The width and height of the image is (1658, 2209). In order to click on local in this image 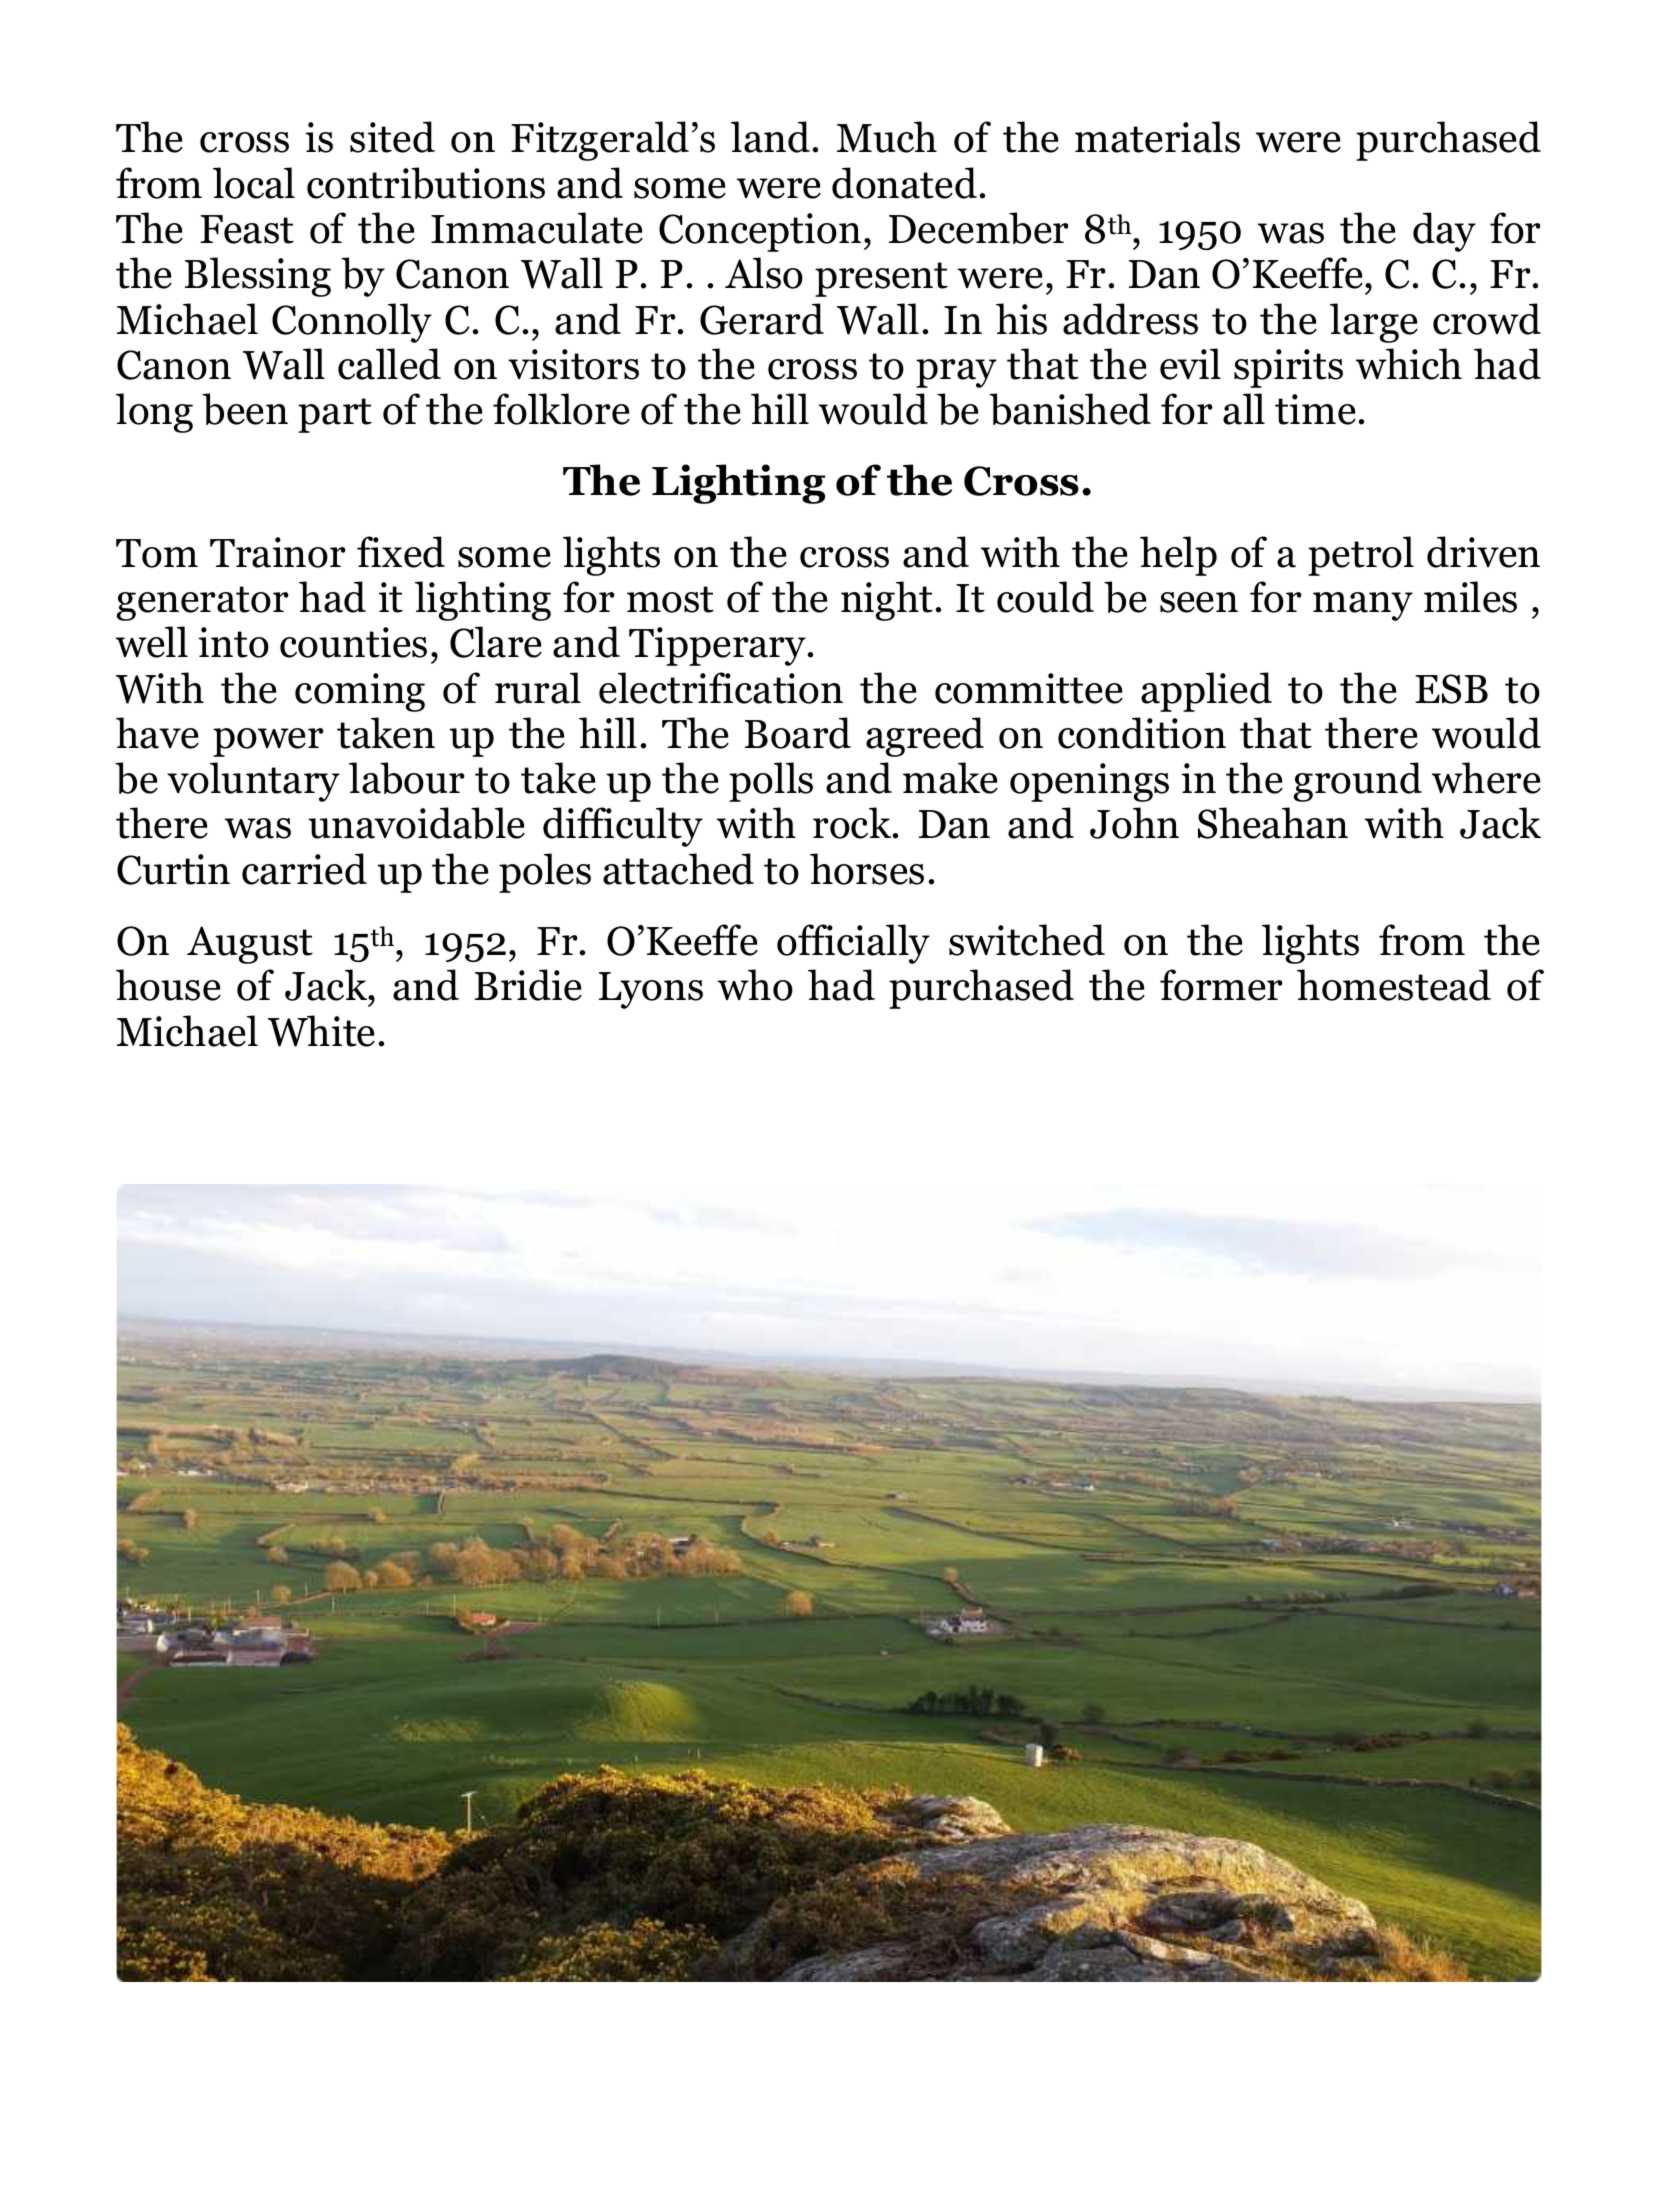, I will do `click(254, 183)`.
